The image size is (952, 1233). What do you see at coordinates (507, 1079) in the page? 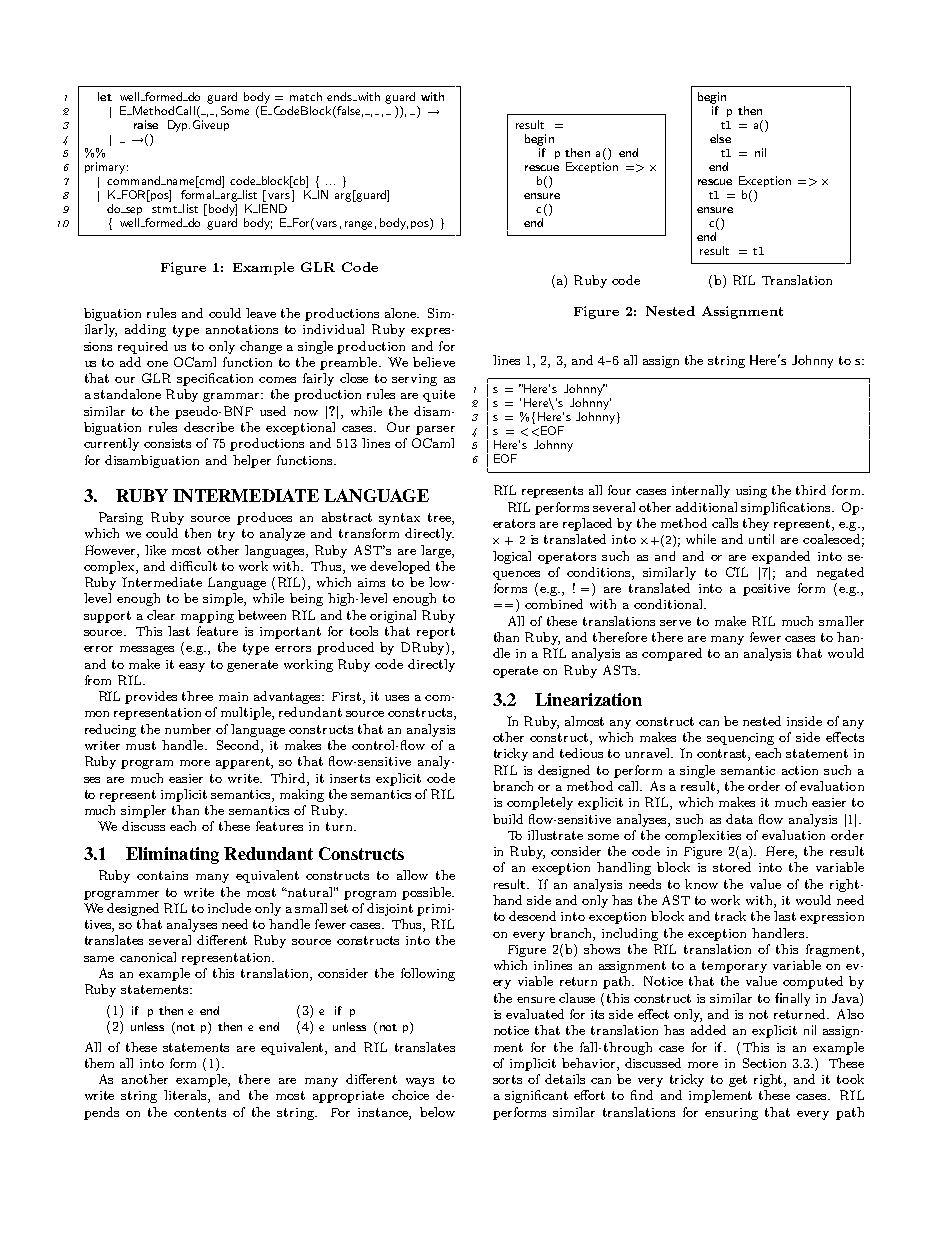
I see `sorts` at bounding box center [507, 1079].
